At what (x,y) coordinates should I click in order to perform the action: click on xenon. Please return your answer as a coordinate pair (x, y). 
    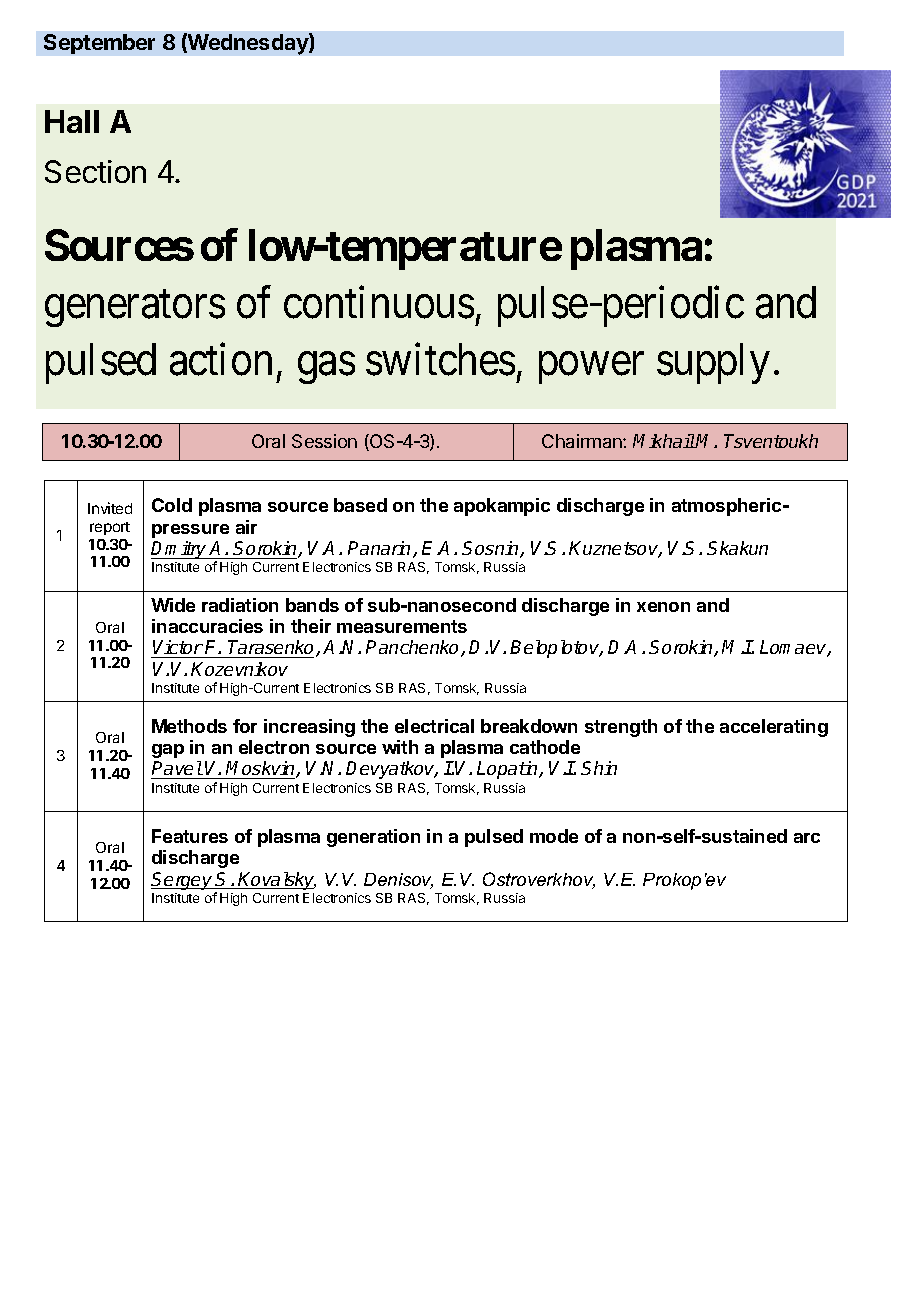
    Looking at the image, I should click on (663, 607).
